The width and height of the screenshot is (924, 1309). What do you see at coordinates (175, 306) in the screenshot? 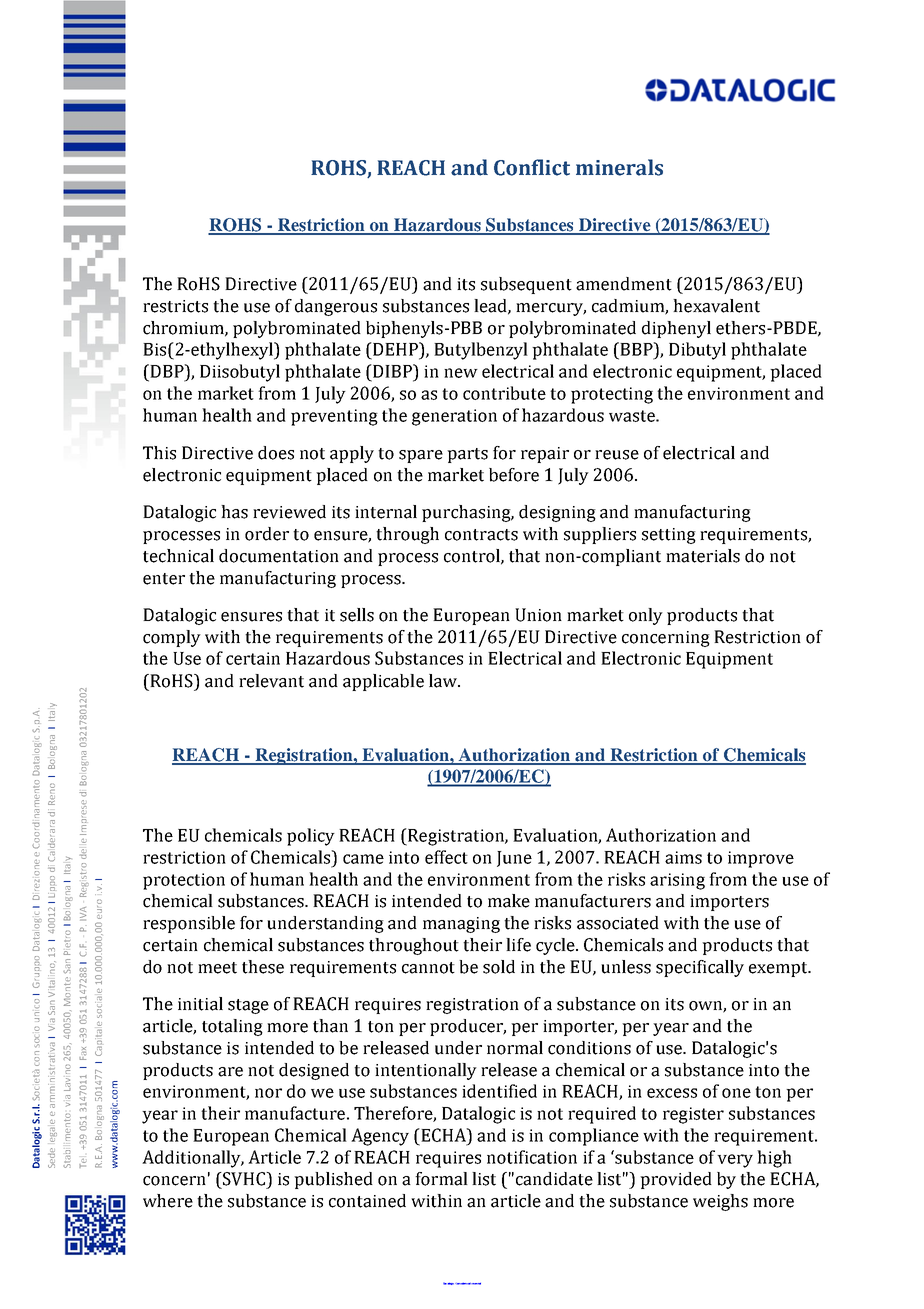
I see `restricts` at bounding box center [175, 306].
